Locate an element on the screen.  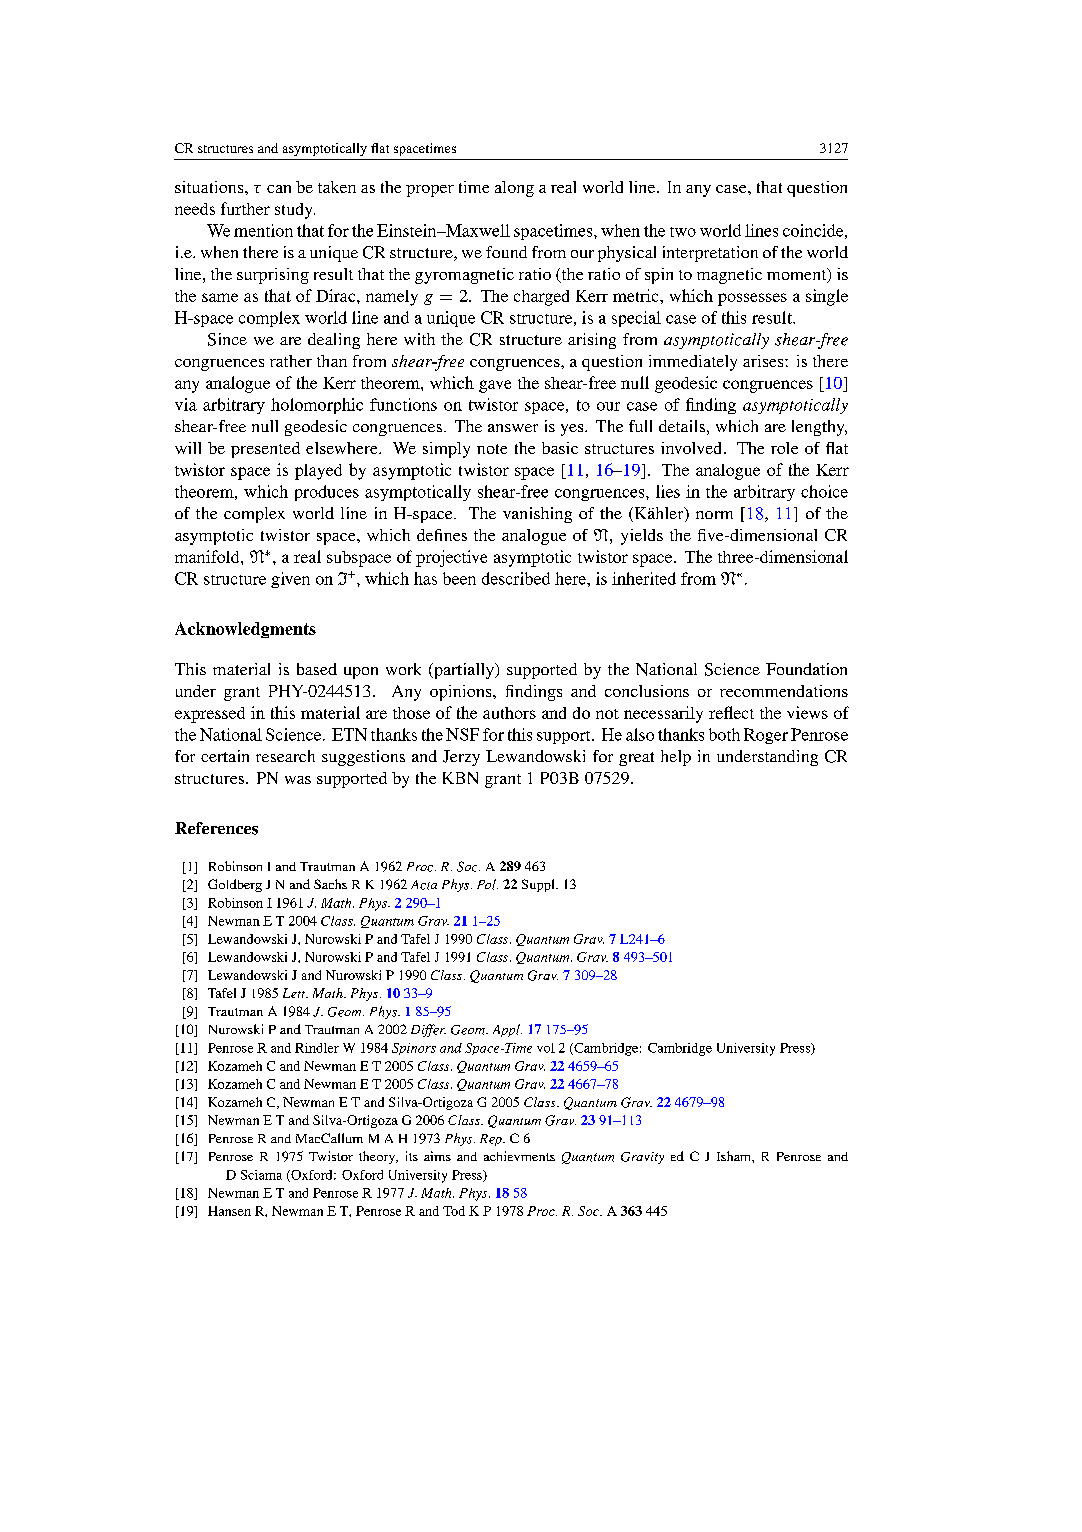
mention is located at coordinates (263, 230).
